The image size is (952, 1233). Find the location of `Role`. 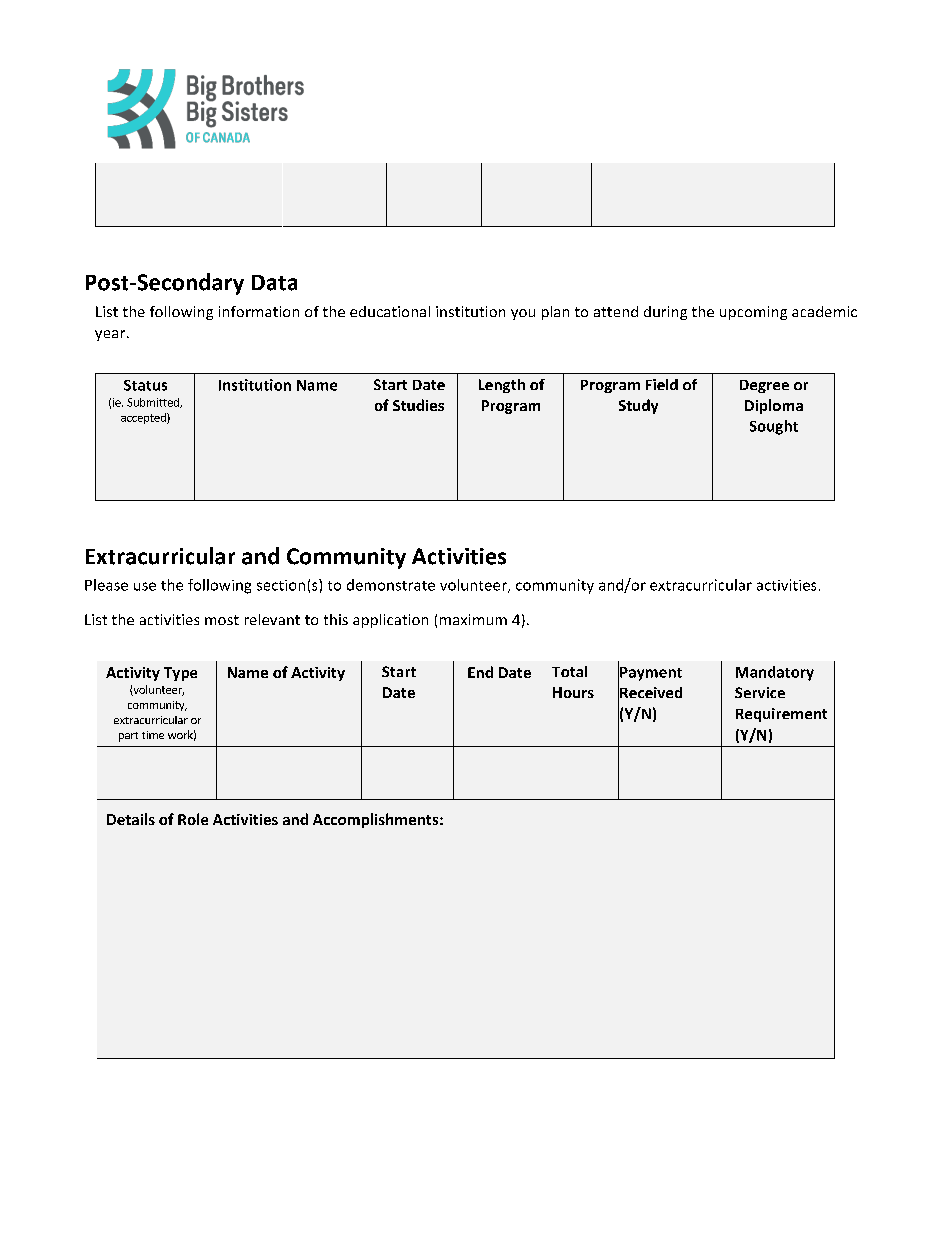

Role is located at coordinates (193, 819).
